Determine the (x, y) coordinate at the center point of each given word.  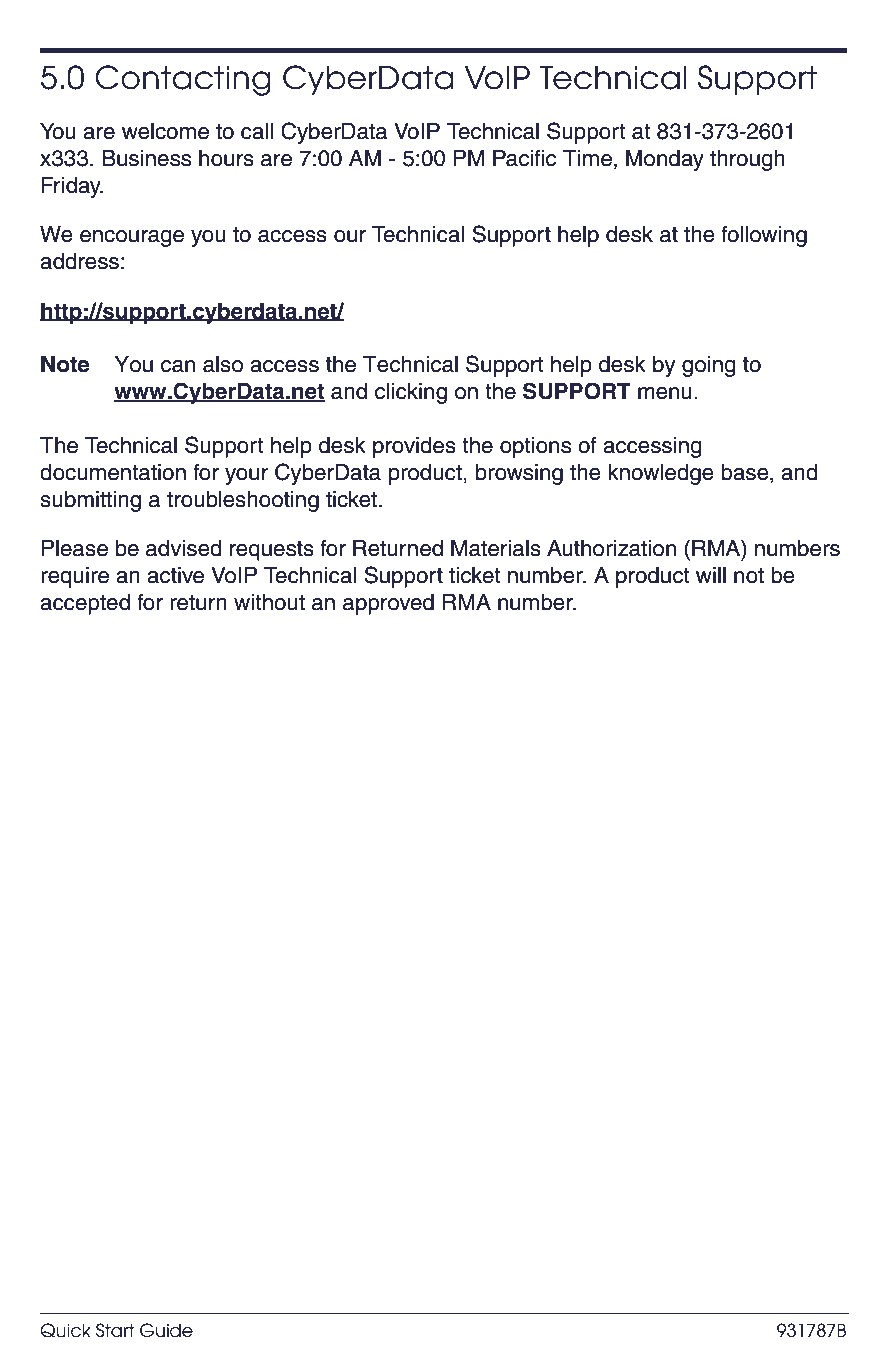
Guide (166, 1330)
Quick (65, 1330)
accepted (85, 604)
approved (388, 604)
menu (665, 393)
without (269, 602)
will (711, 575)
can (178, 366)
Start (115, 1330)
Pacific (524, 158)
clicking (411, 393)
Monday (665, 160)
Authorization (611, 548)
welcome (165, 131)
